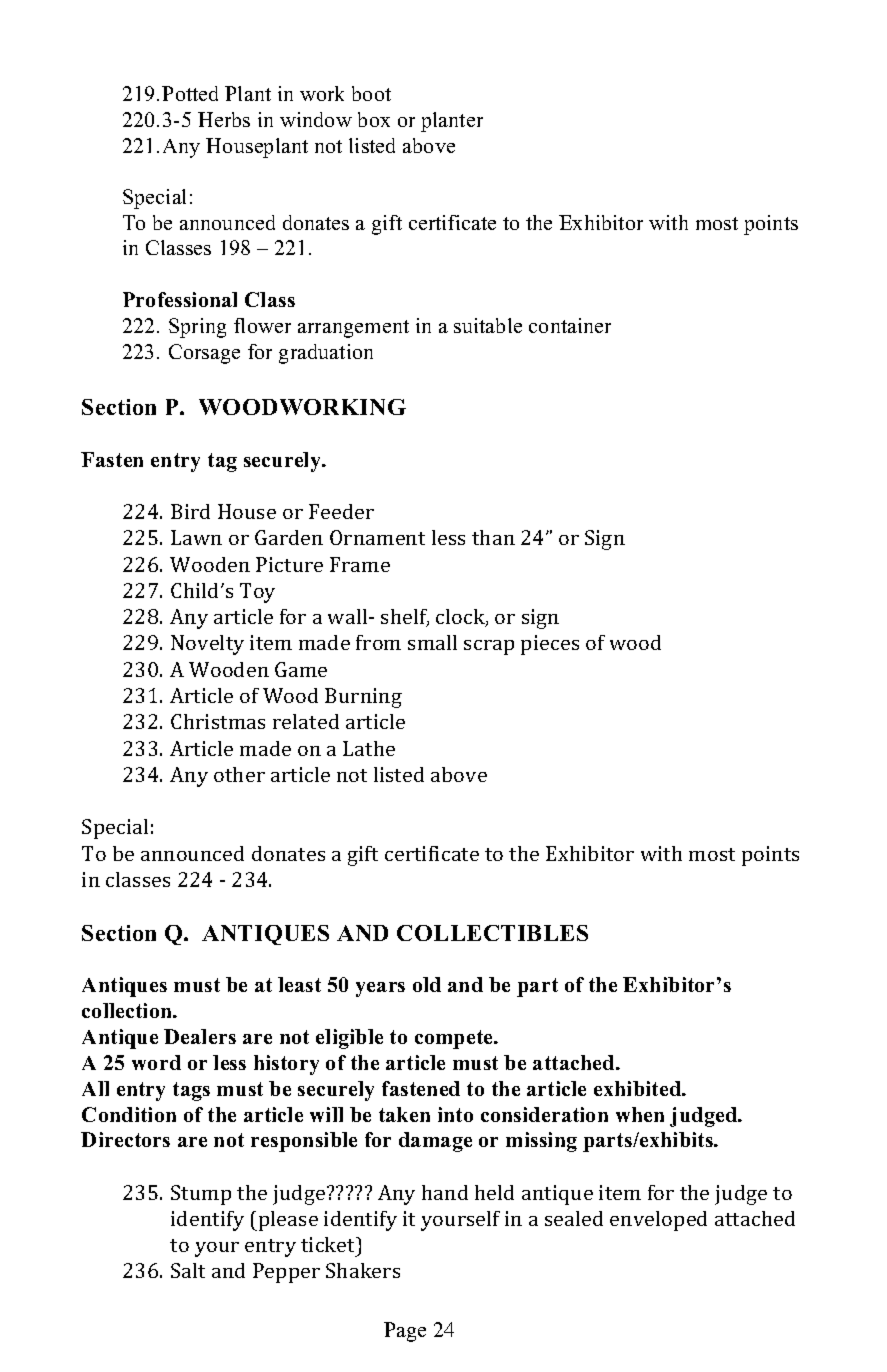 The width and height of the screenshot is (887, 1372). What do you see at coordinates (224, 119) in the screenshot?
I see `Herbs` at bounding box center [224, 119].
